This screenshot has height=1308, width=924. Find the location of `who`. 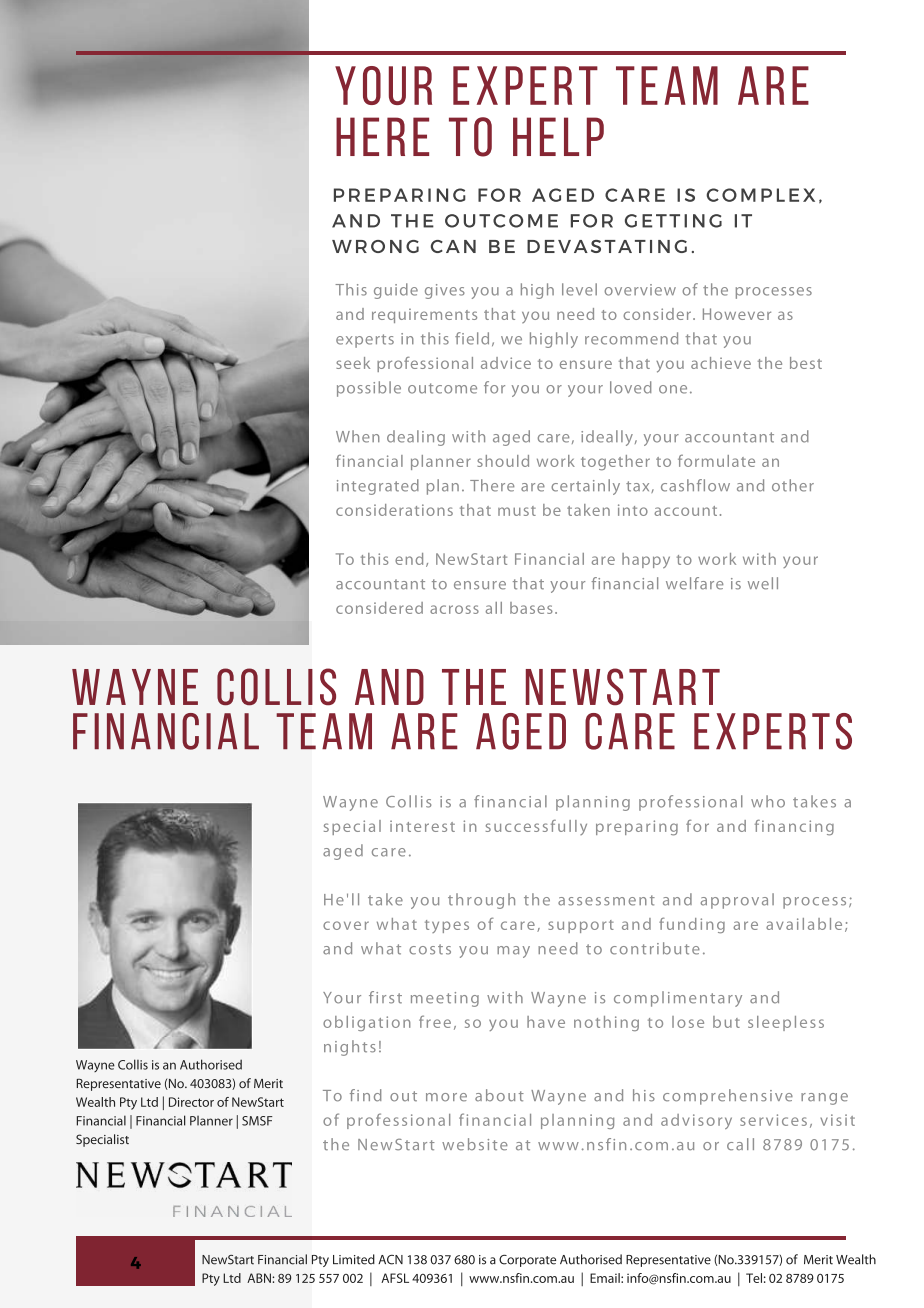

who is located at coordinates (768, 801).
